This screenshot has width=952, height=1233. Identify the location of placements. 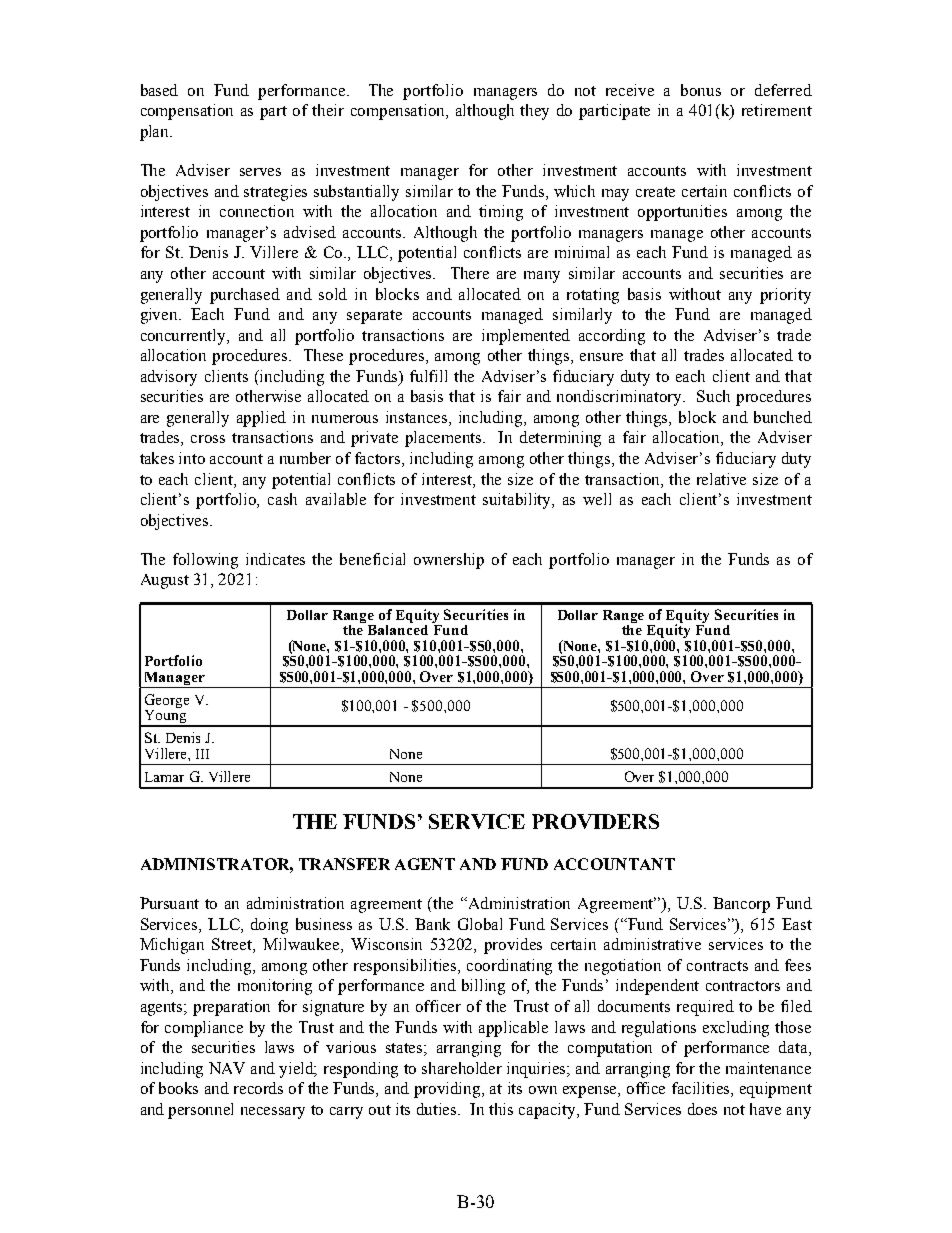
(445, 439).
